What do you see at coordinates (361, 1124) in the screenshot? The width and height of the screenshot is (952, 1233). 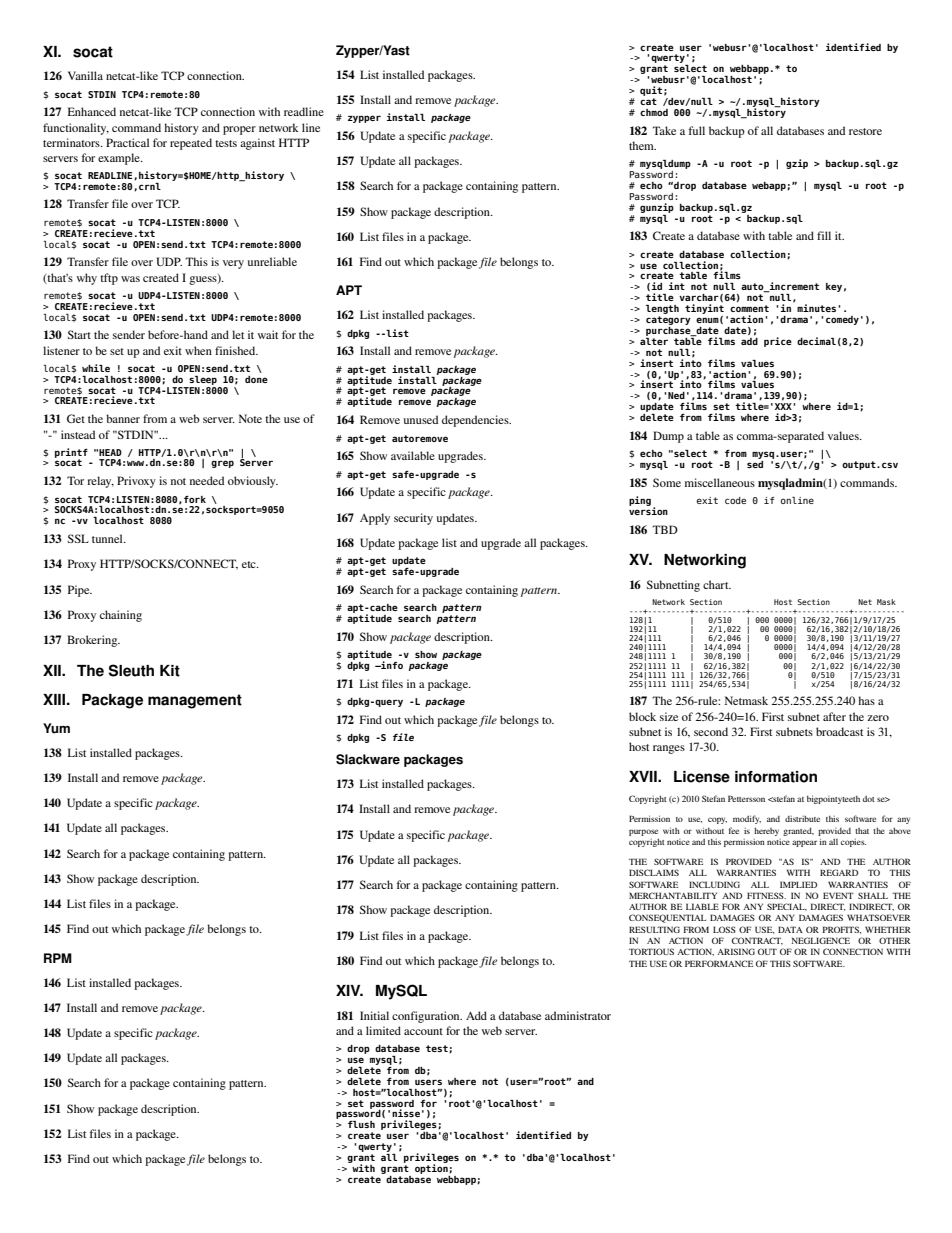 I see `flush` at bounding box center [361, 1124].
